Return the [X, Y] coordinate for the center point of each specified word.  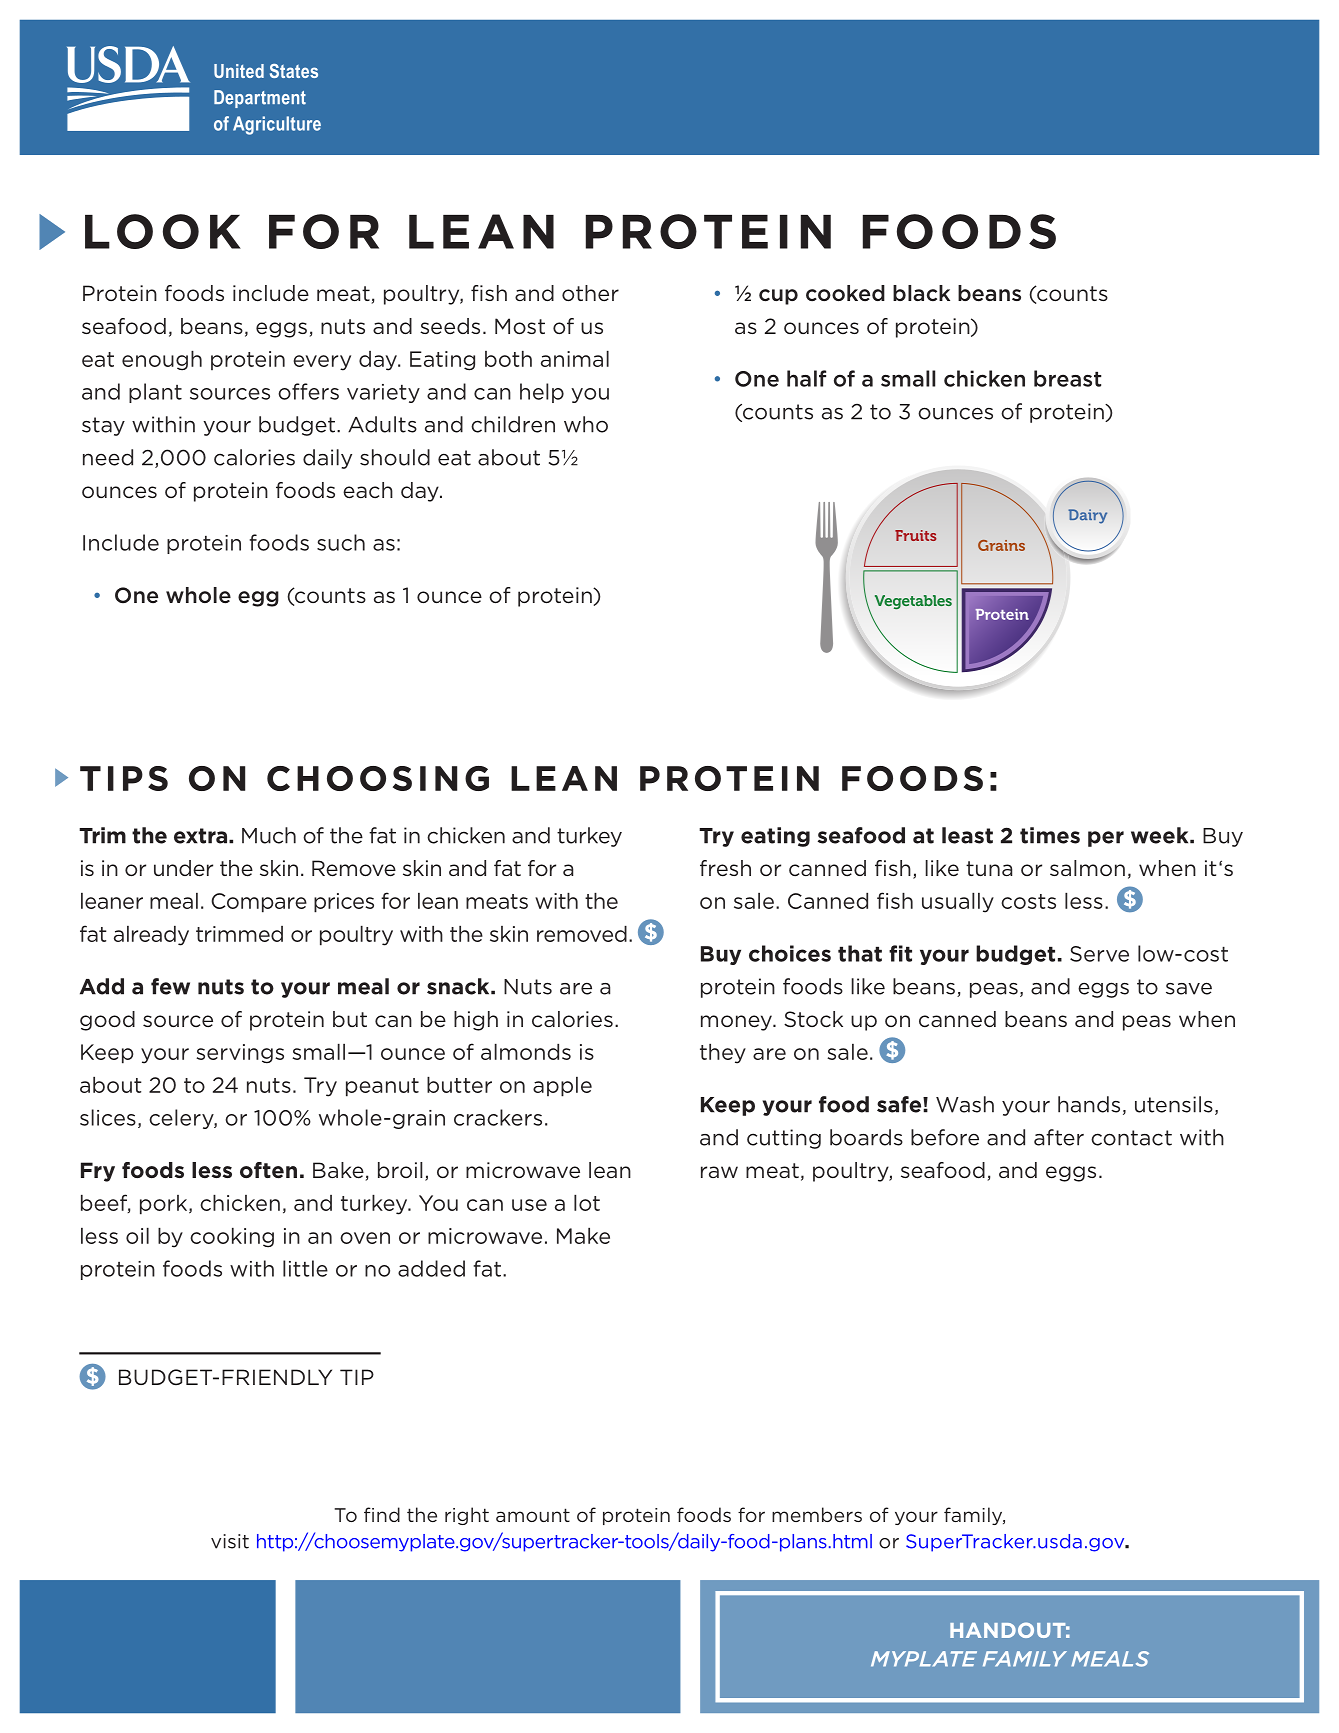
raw [719, 1172]
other [590, 293]
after [1059, 1137]
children [513, 424]
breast [1067, 378]
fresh [725, 868]
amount [533, 1515]
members [817, 1514]
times [1050, 835]
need [108, 457]
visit [230, 1541]
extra [200, 836]
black [921, 293]
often [268, 1170]
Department [260, 99]
